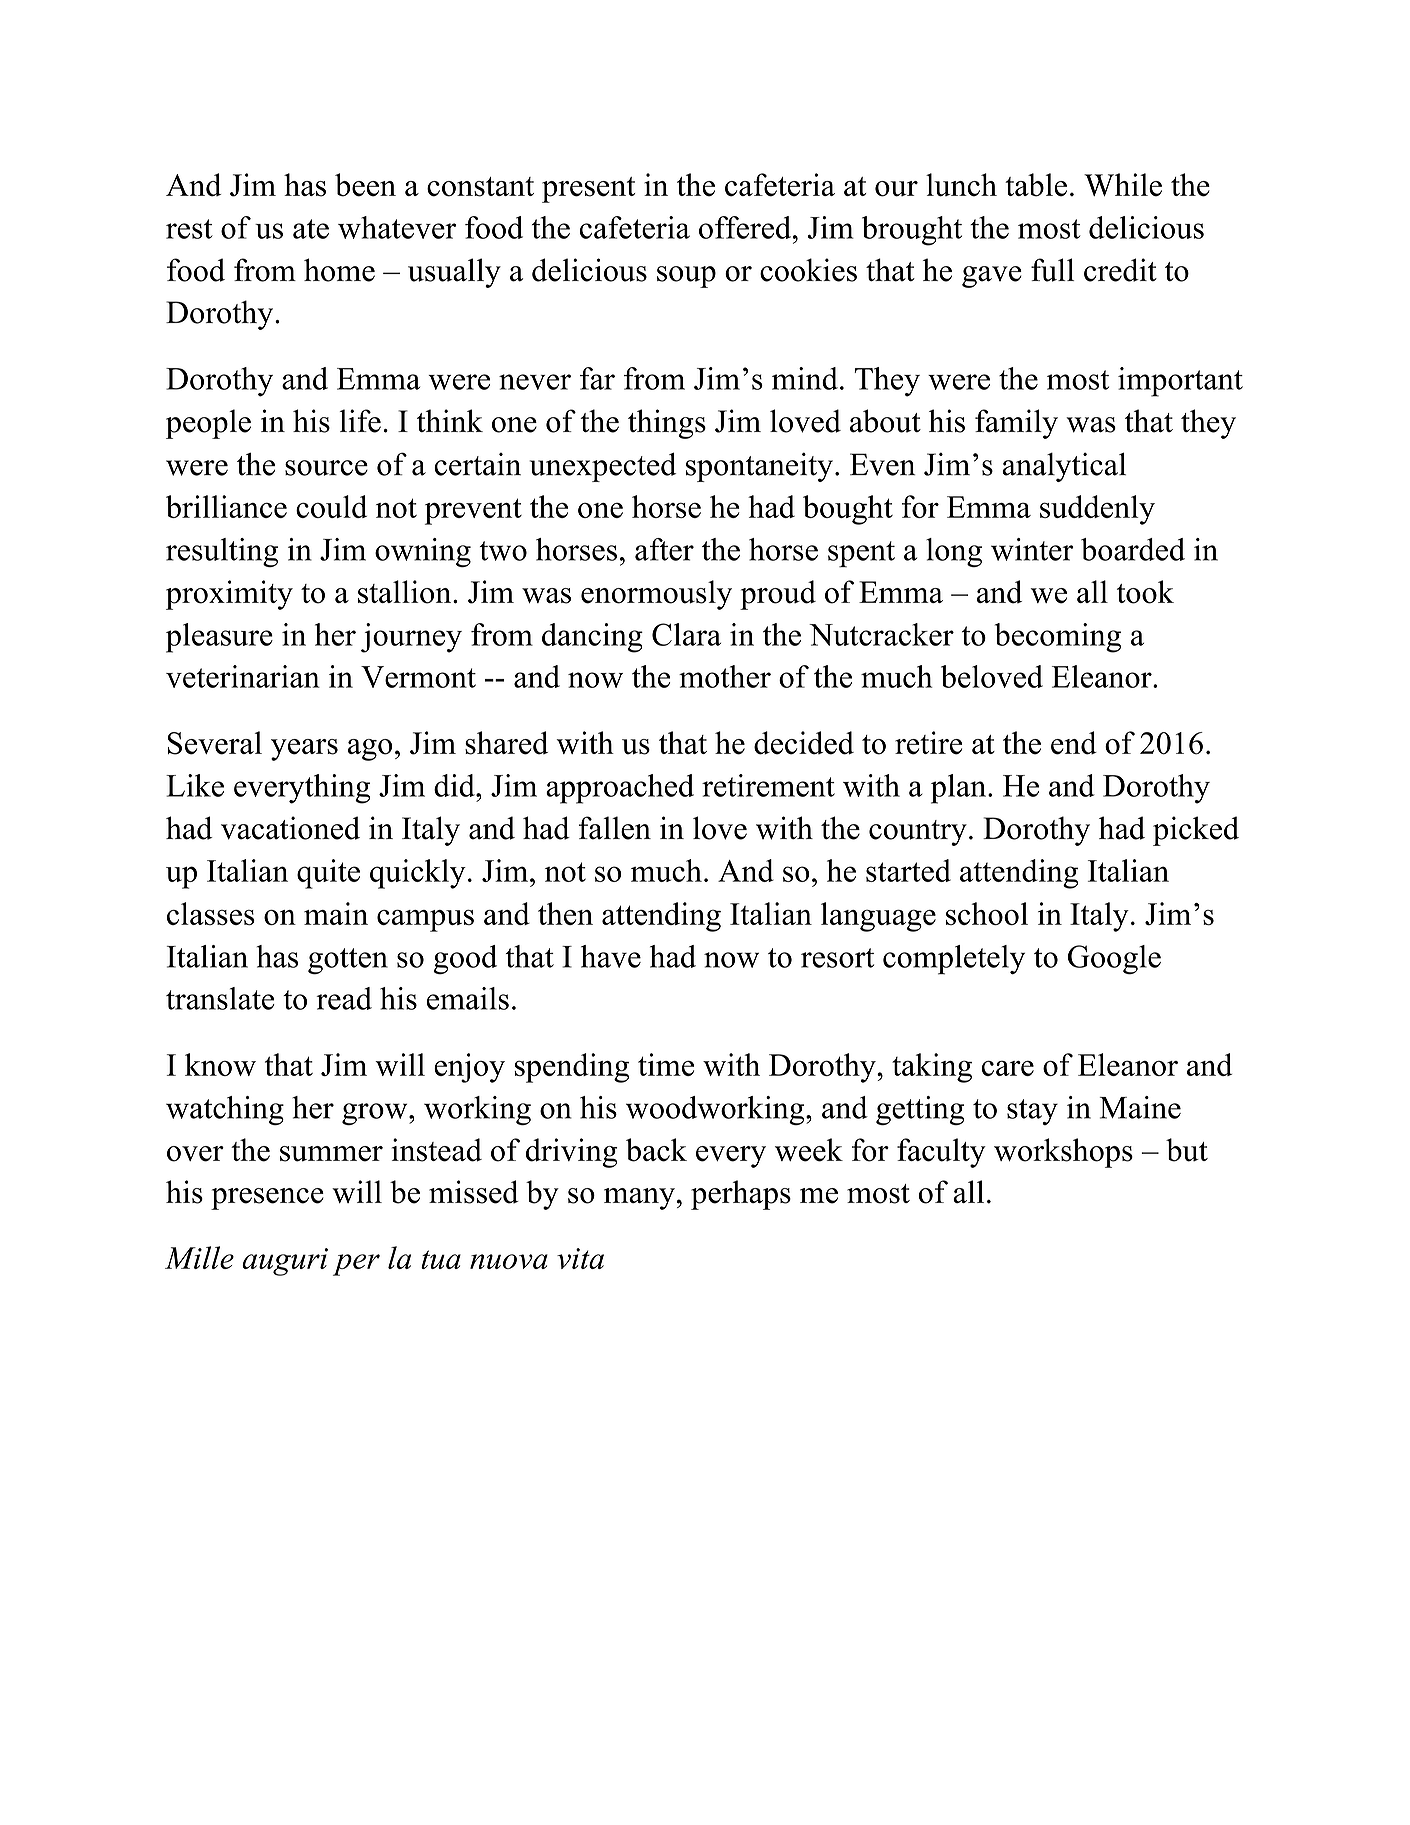  What do you see at coordinates (304, 750) in the image?
I see `years` at bounding box center [304, 750].
